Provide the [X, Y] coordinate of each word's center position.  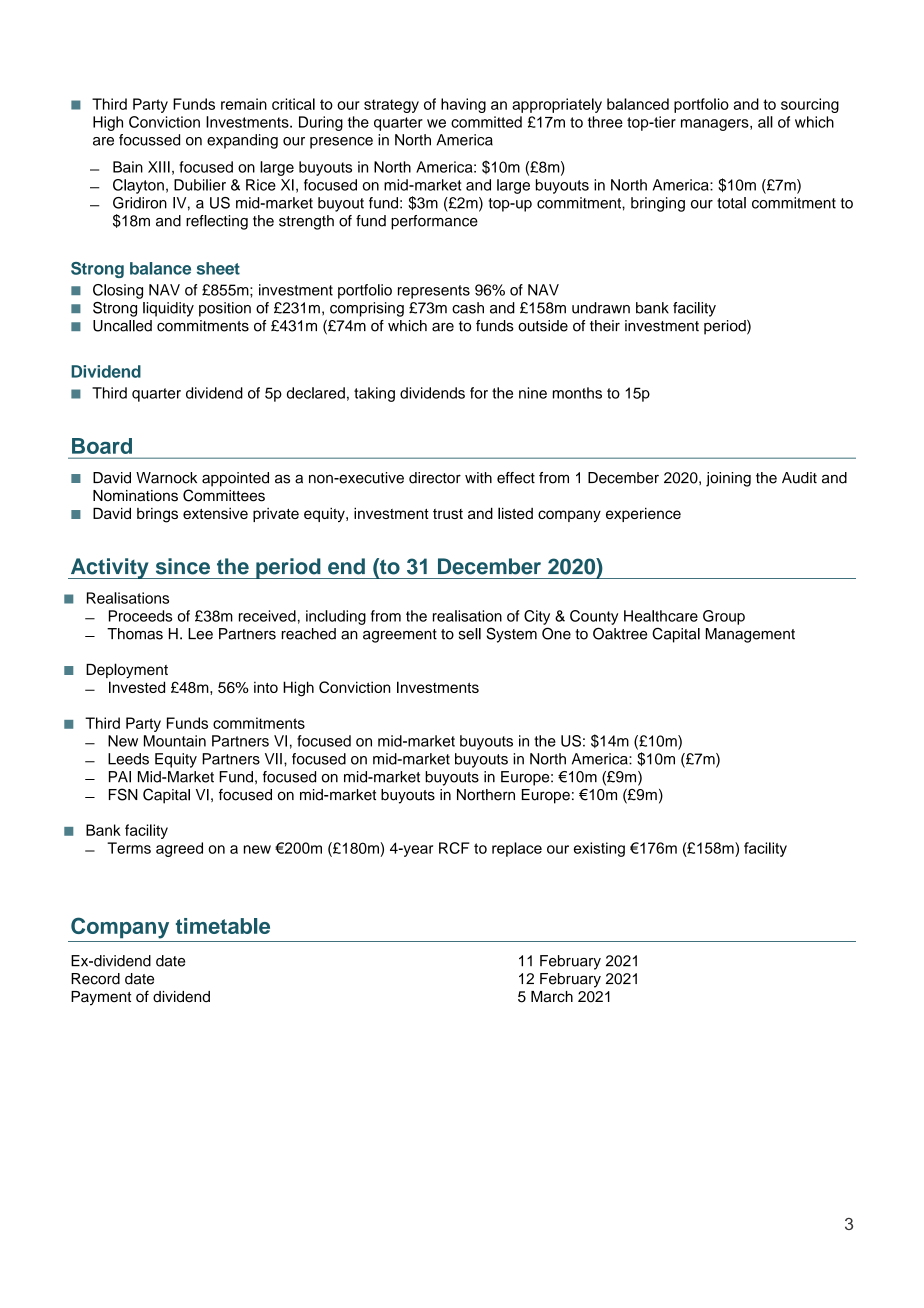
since [183, 566]
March [552, 997]
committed [486, 122]
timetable [223, 926]
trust [448, 514]
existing [599, 849]
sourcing [810, 105]
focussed [149, 140]
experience [643, 515]
